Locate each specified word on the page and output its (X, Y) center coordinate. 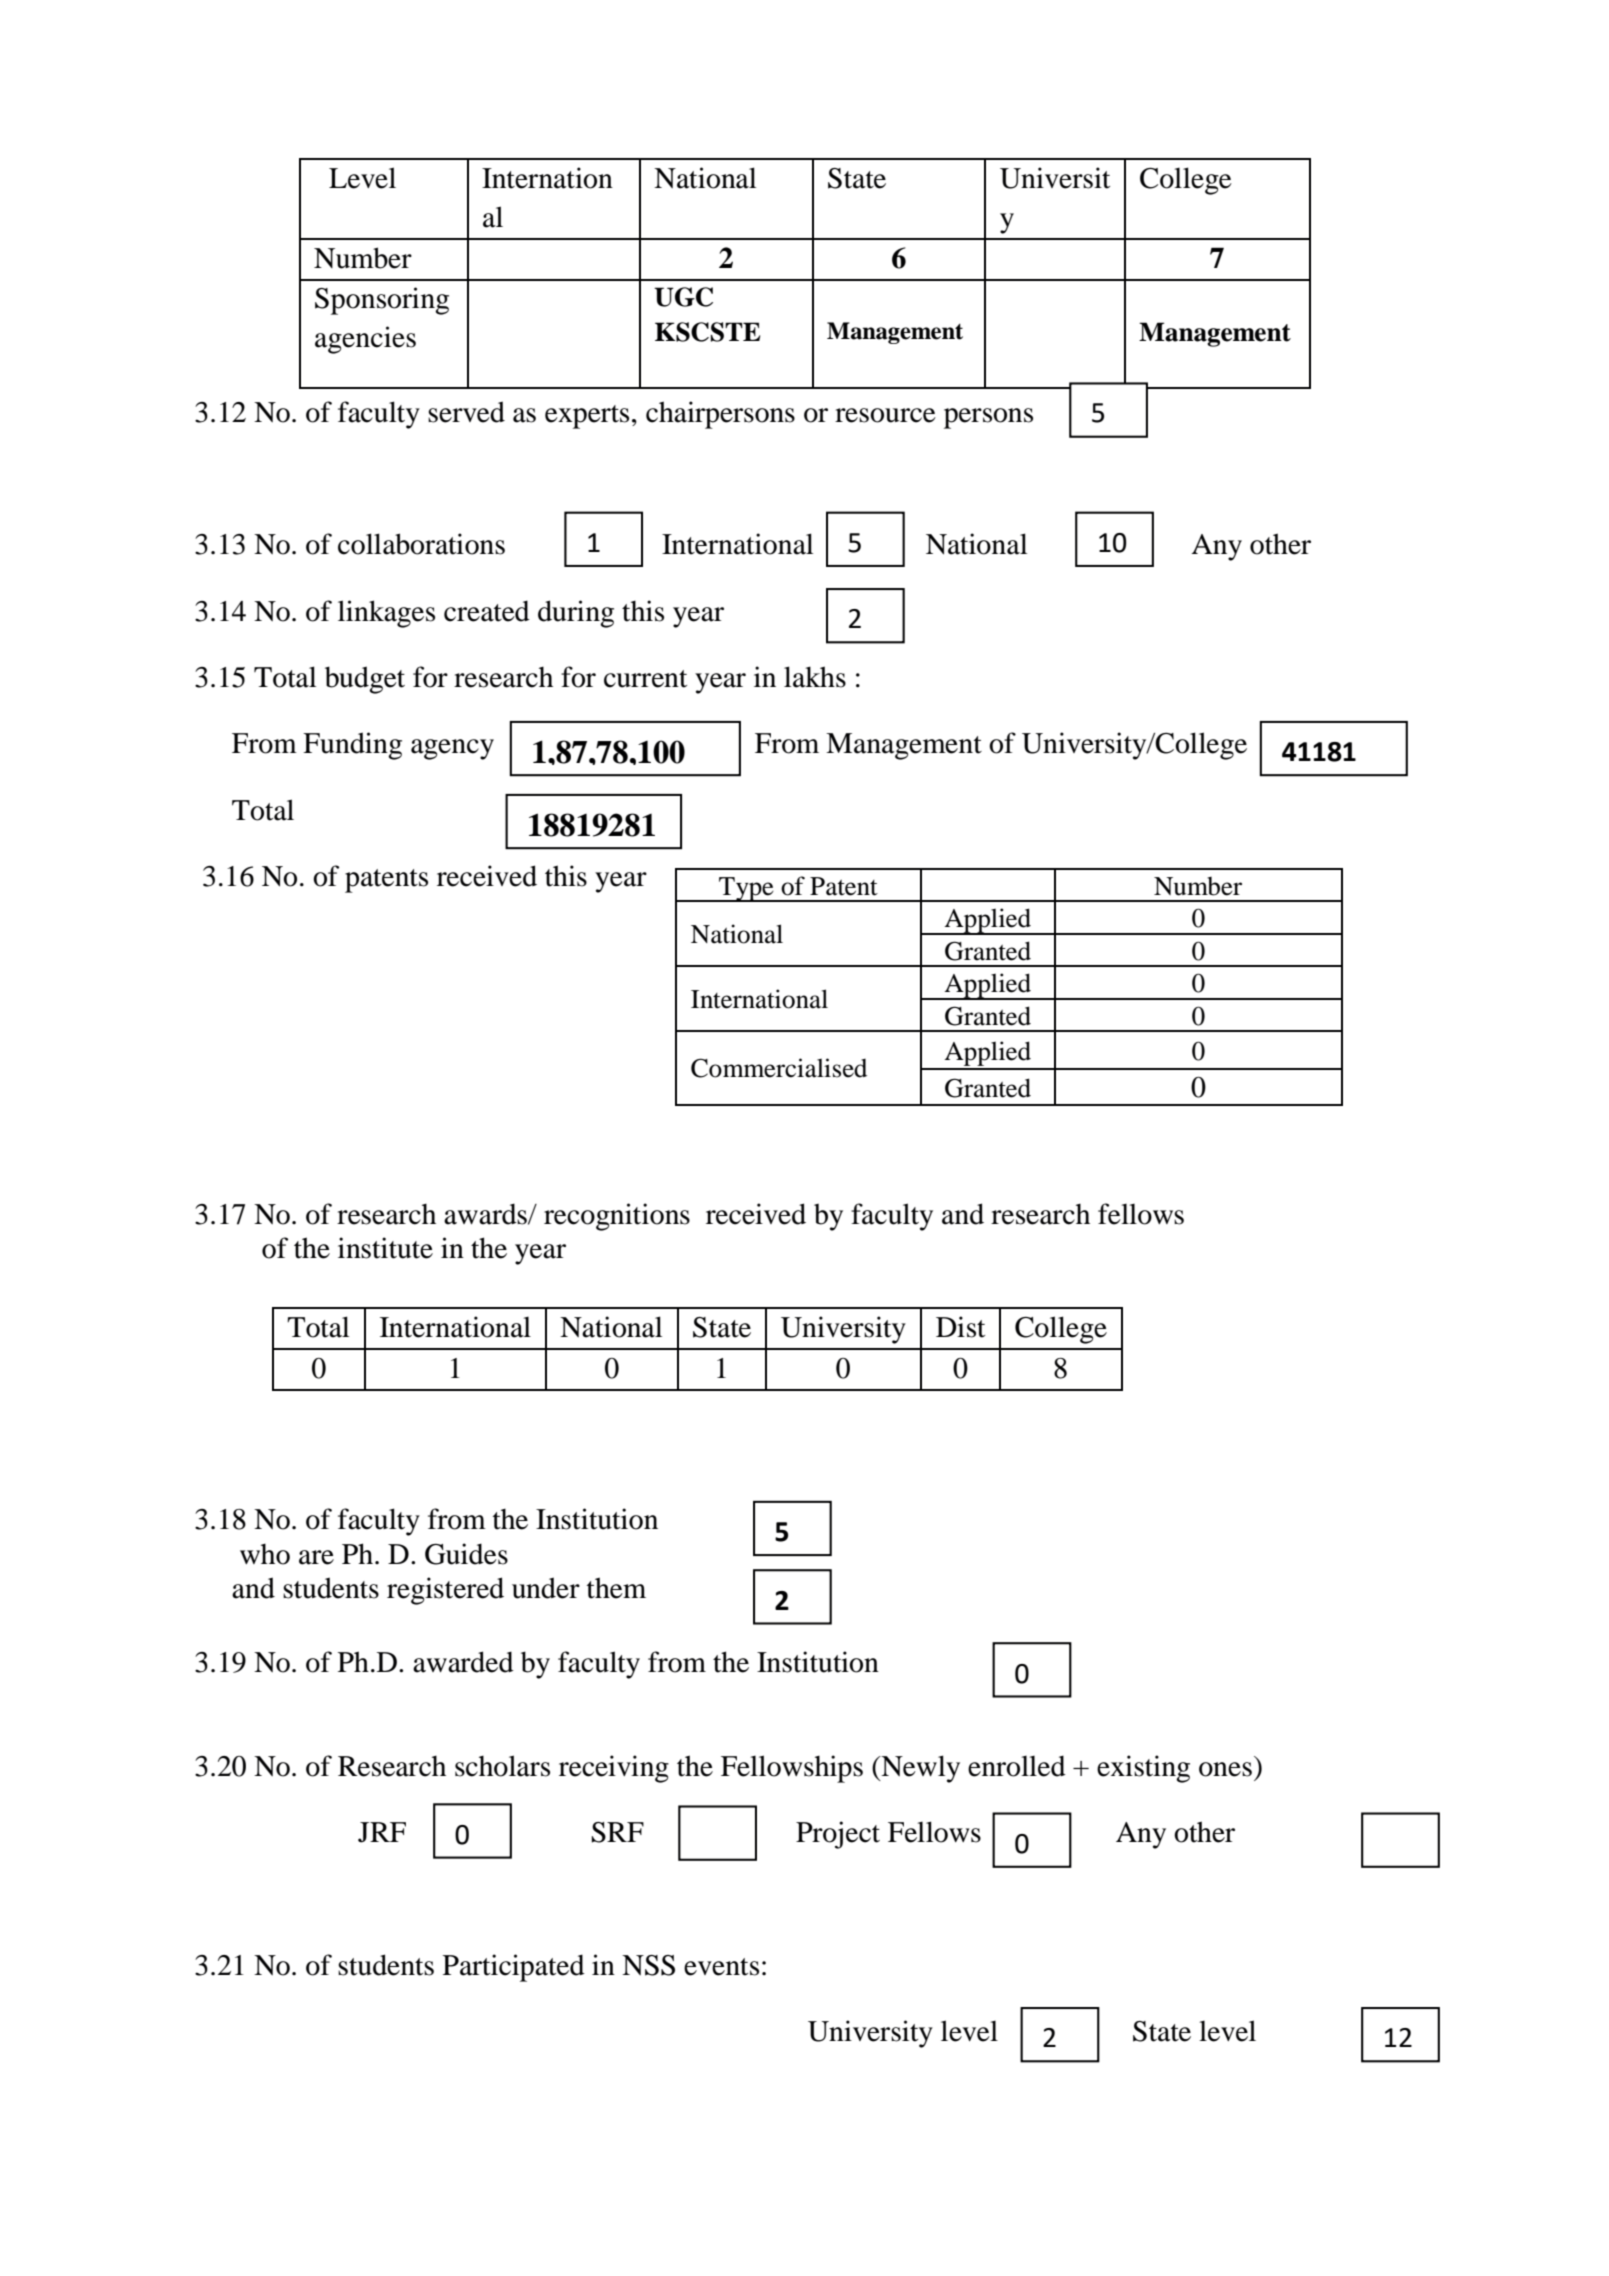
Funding (352, 746)
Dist (960, 1327)
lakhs (815, 677)
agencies (365, 340)
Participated (514, 1968)
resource (885, 415)
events (721, 1967)
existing (1143, 1769)
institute (385, 1248)
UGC (683, 297)
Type (746, 889)
